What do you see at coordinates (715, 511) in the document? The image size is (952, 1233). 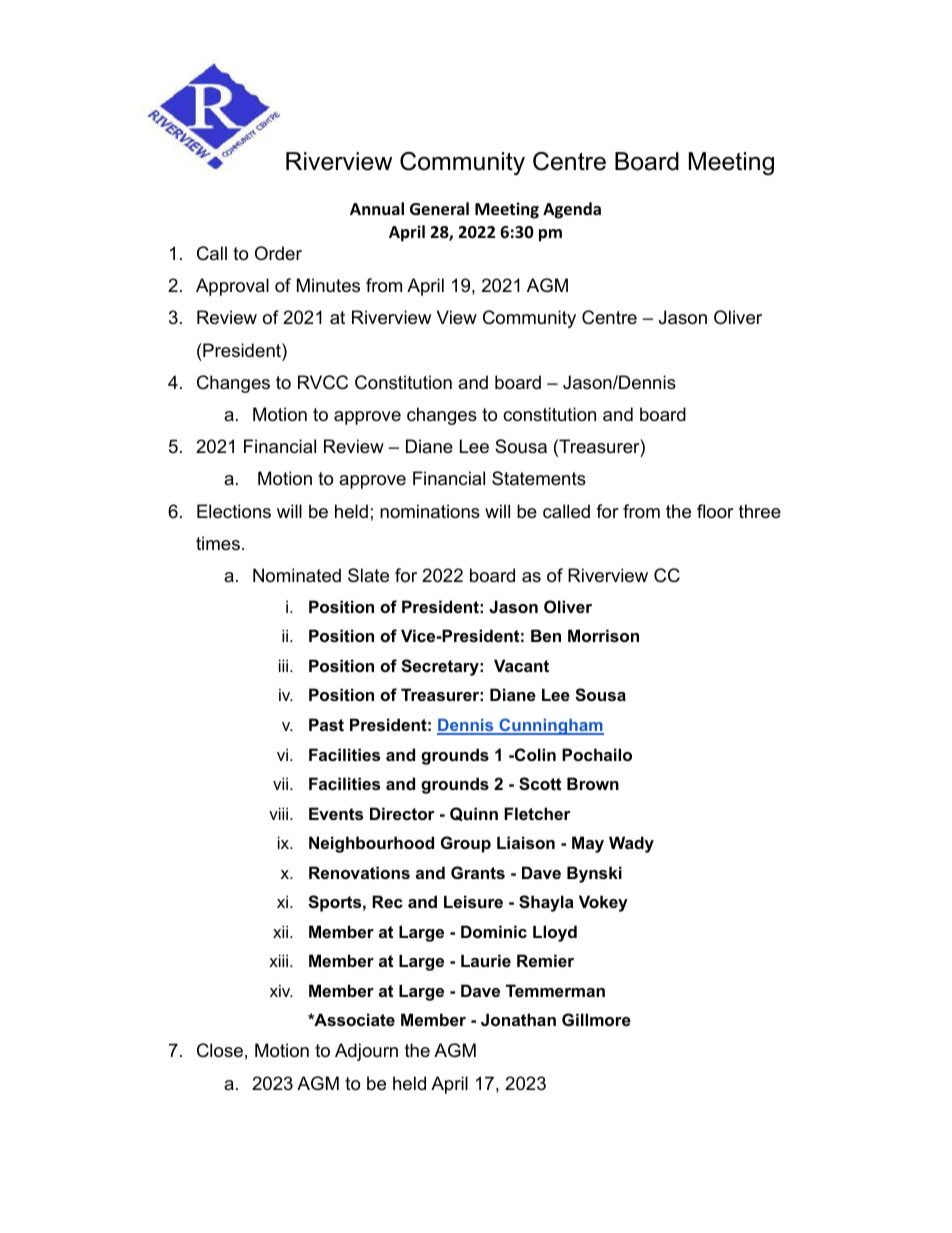 I see `floor` at bounding box center [715, 511].
